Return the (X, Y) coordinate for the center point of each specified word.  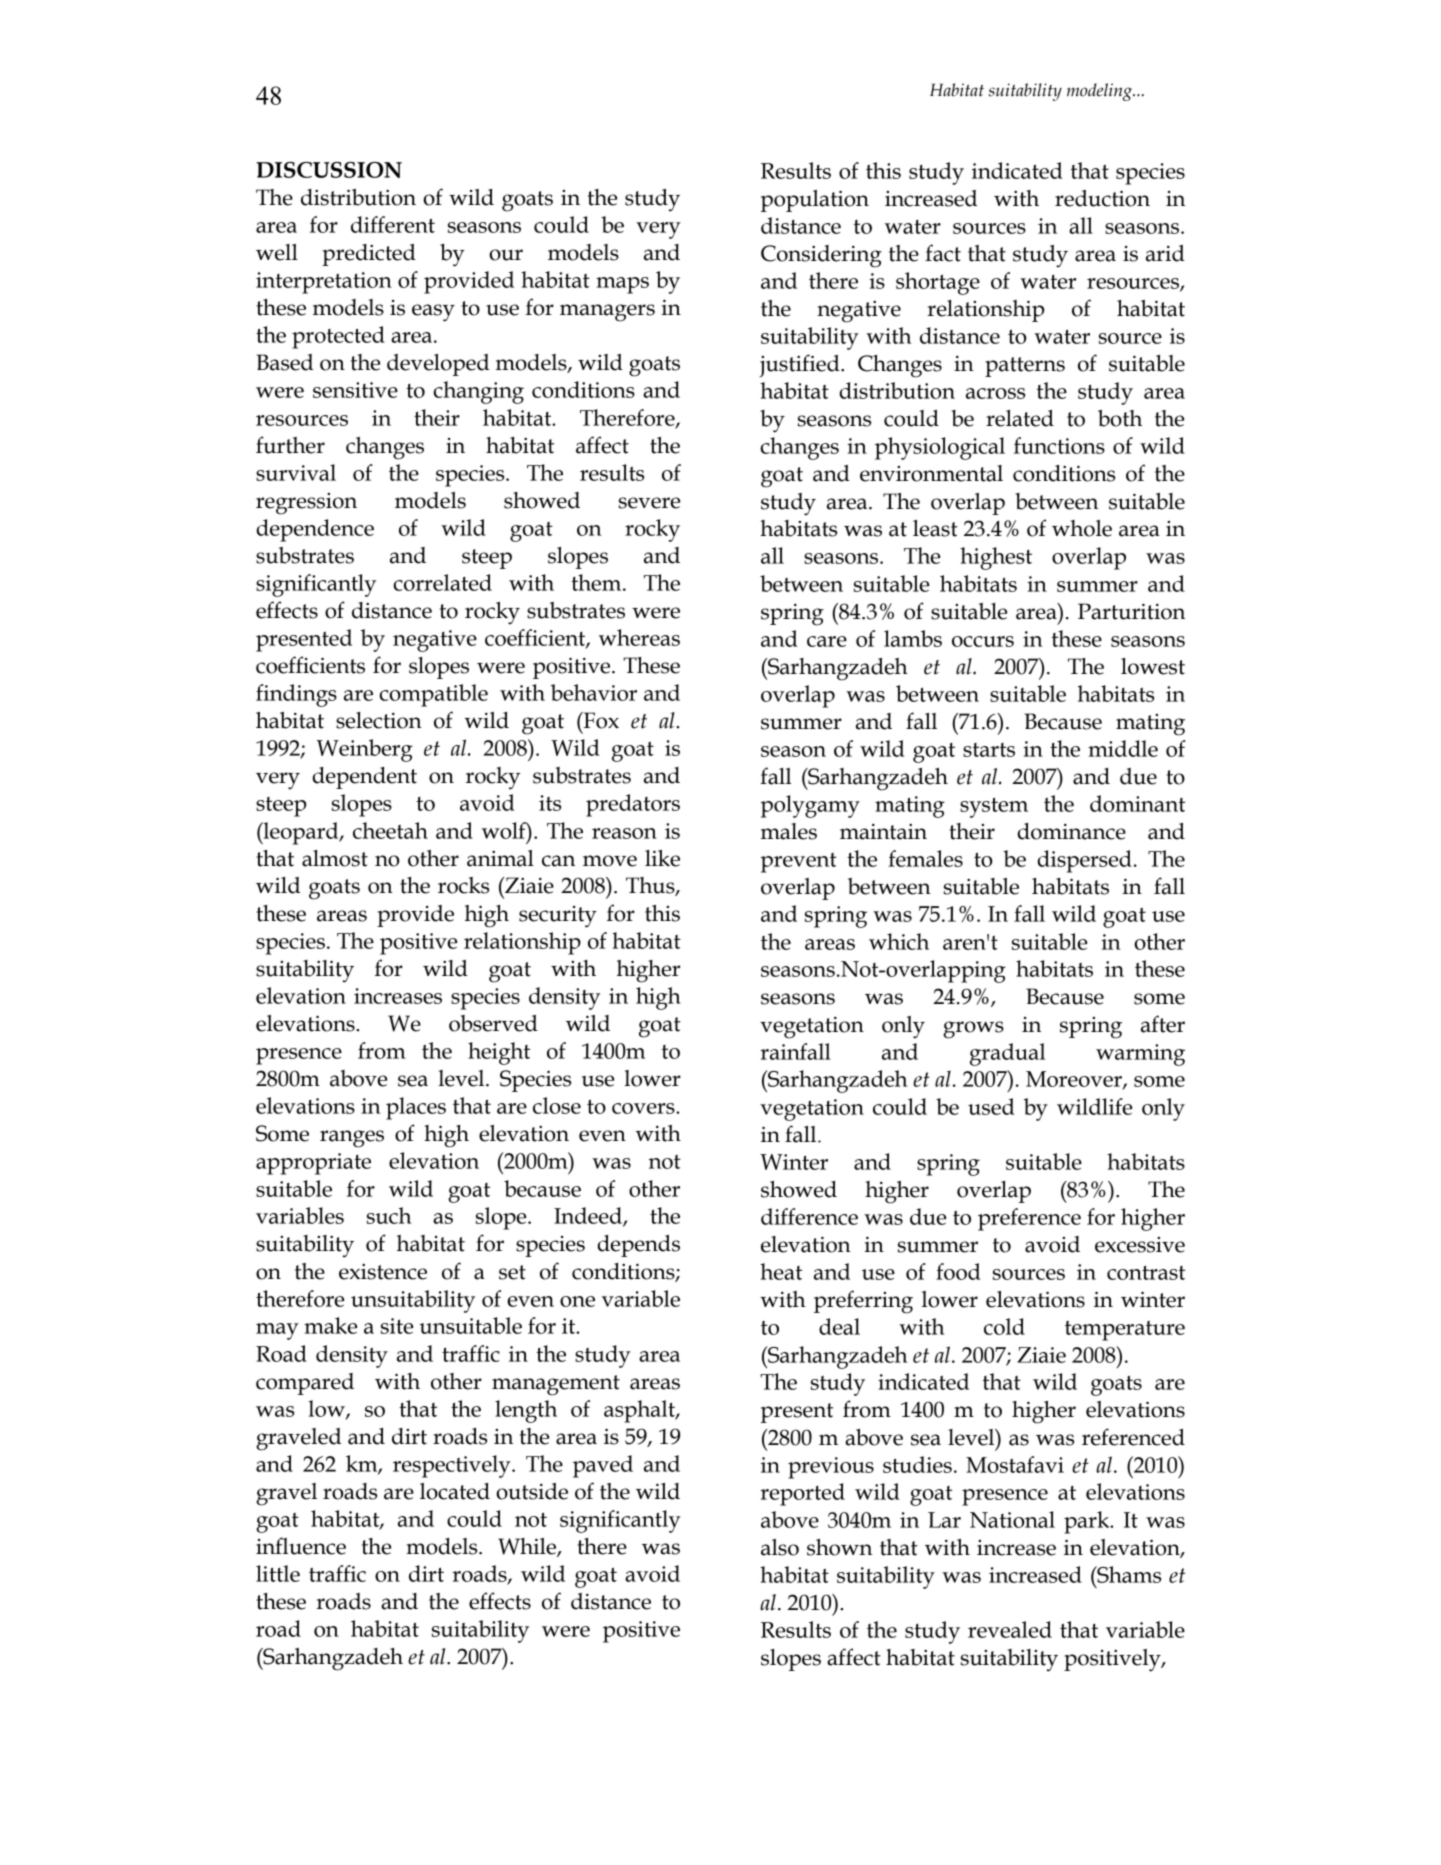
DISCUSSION (329, 170)
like (662, 858)
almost (335, 858)
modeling (1100, 92)
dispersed (1084, 861)
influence (301, 1546)
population (815, 201)
